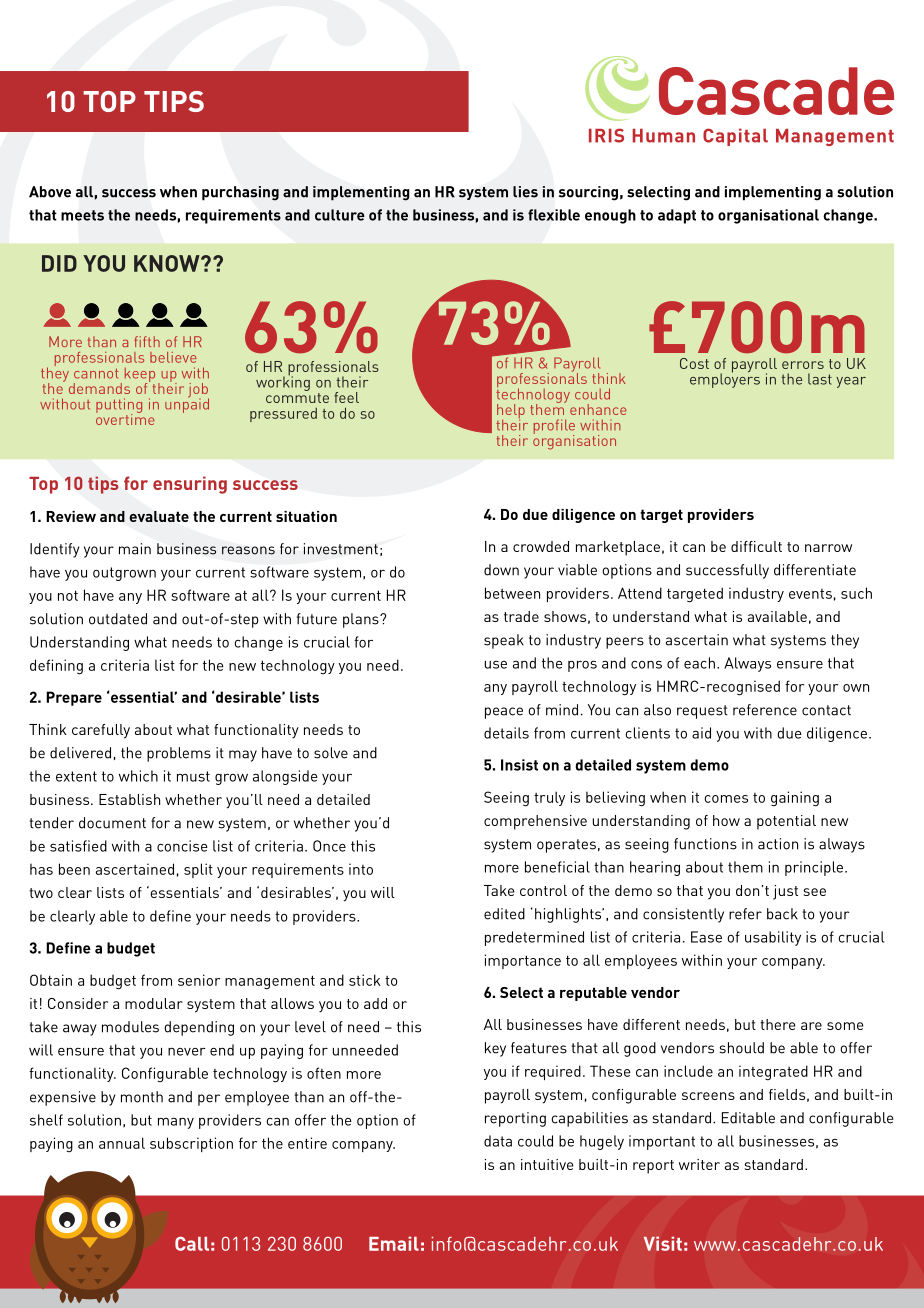  I want to click on Email, so click(394, 1243).
